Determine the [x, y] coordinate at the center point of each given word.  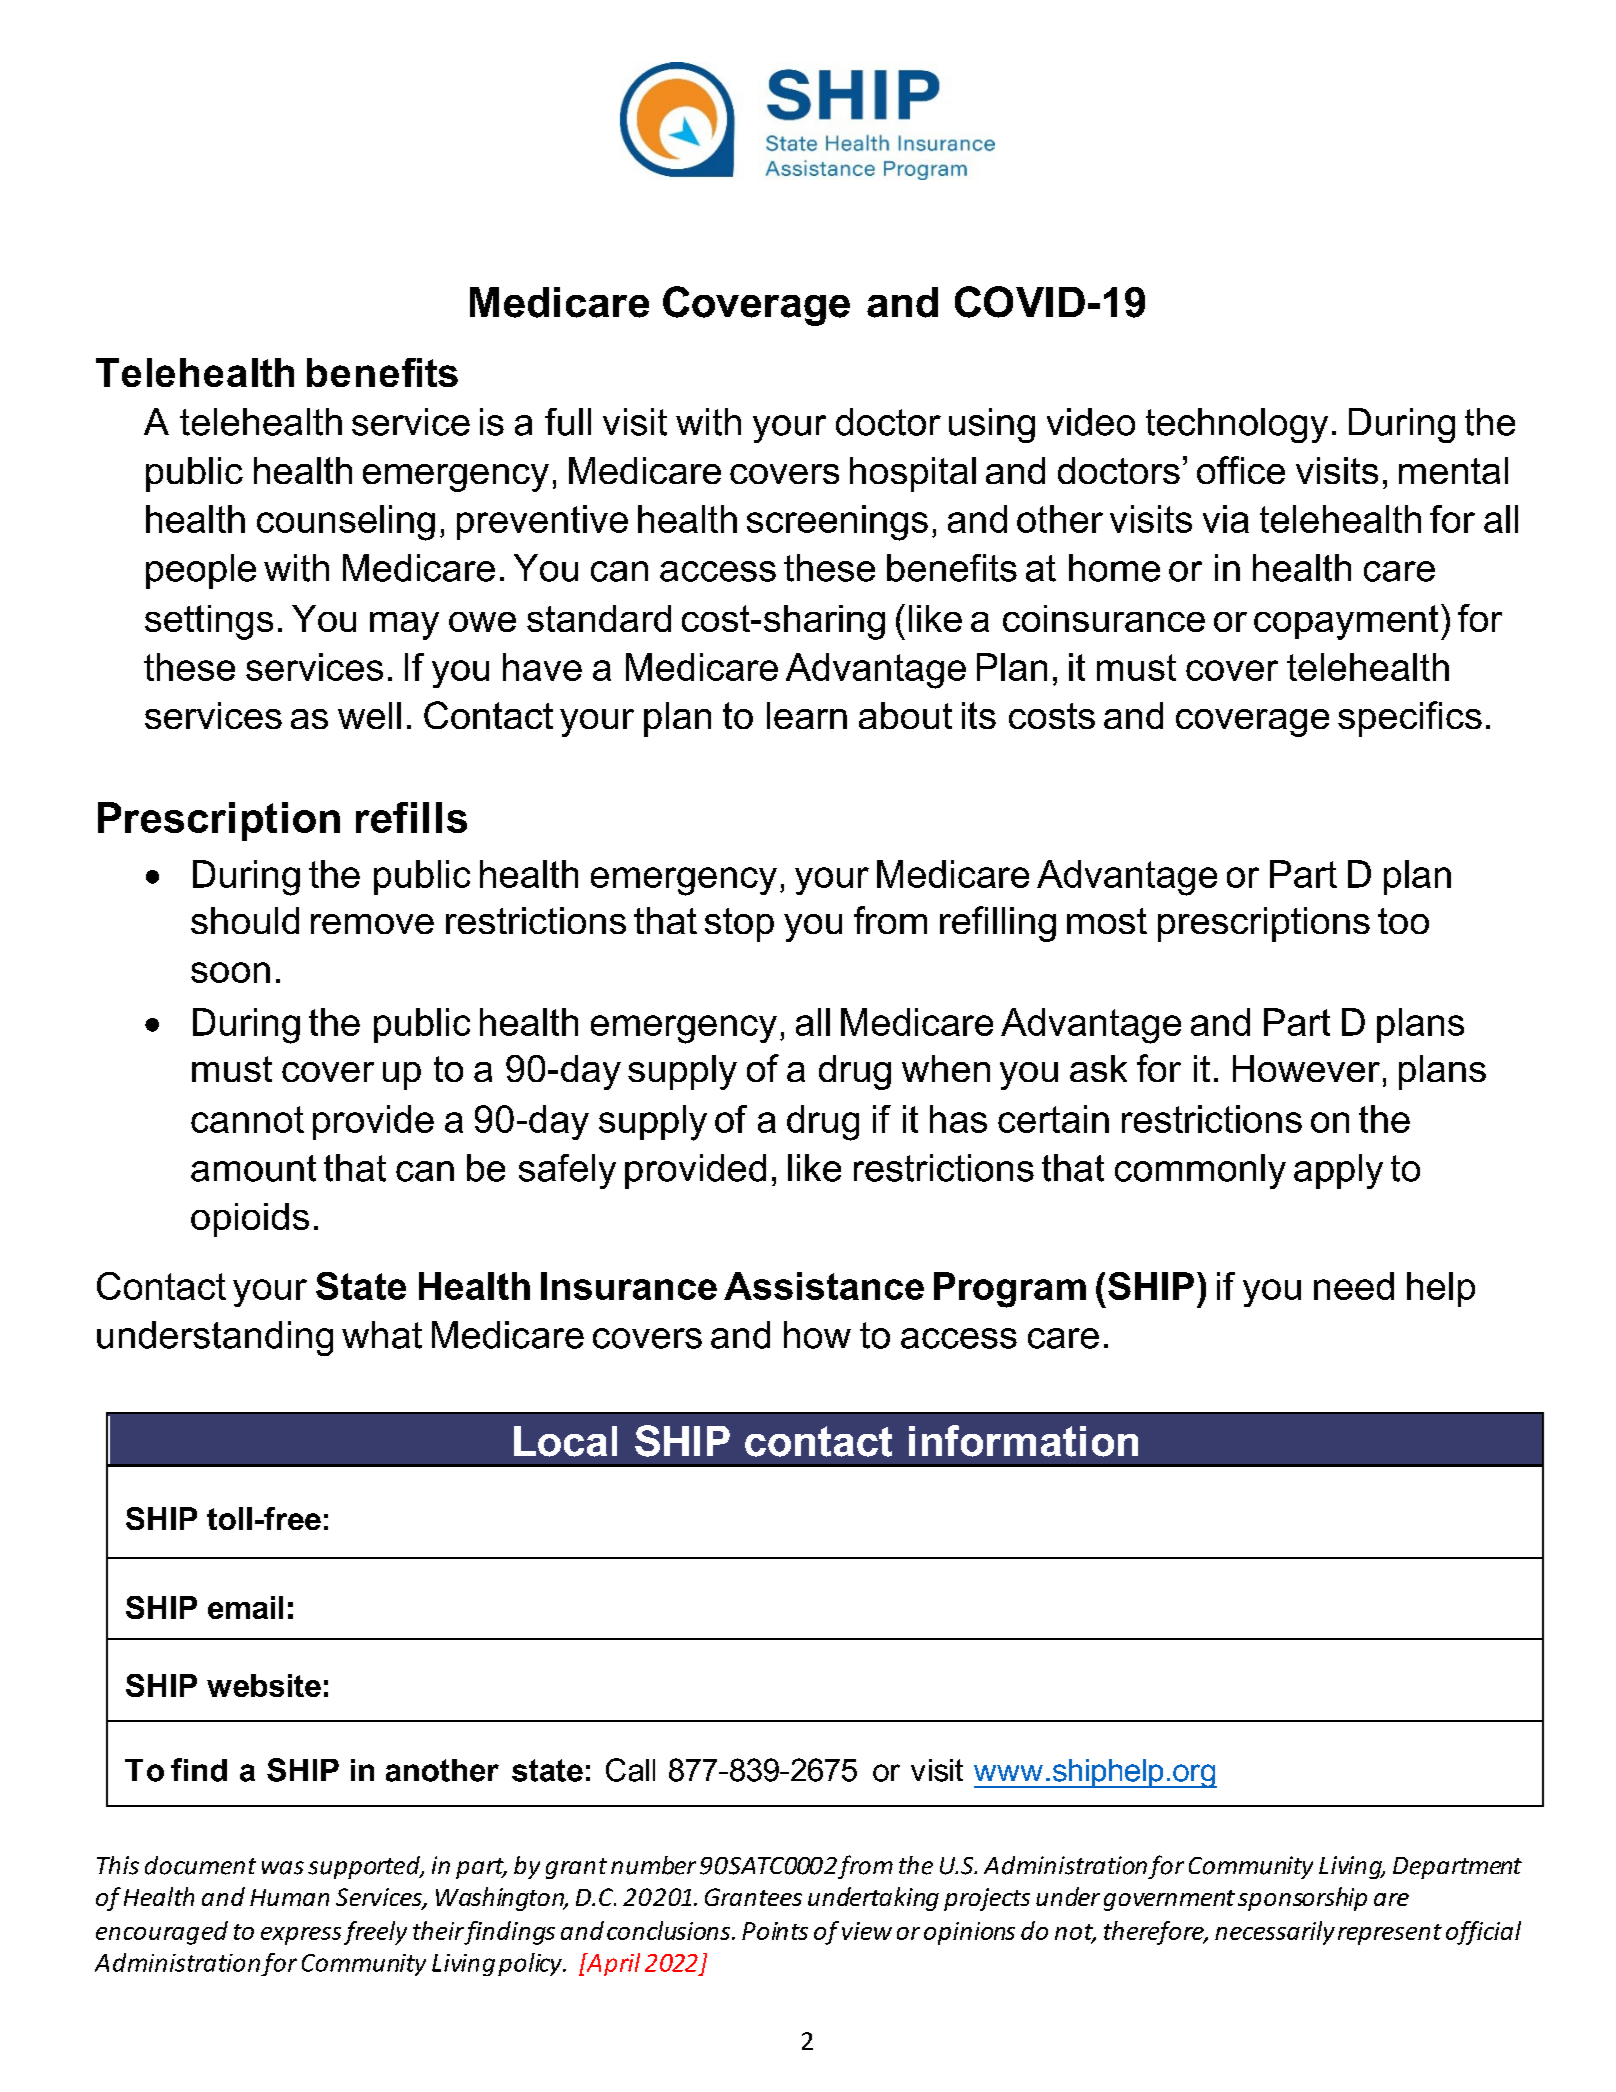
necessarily [1275, 1933]
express [301, 1936]
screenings [837, 523]
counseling [346, 523]
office [1241, 470]
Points [775, 1931]
